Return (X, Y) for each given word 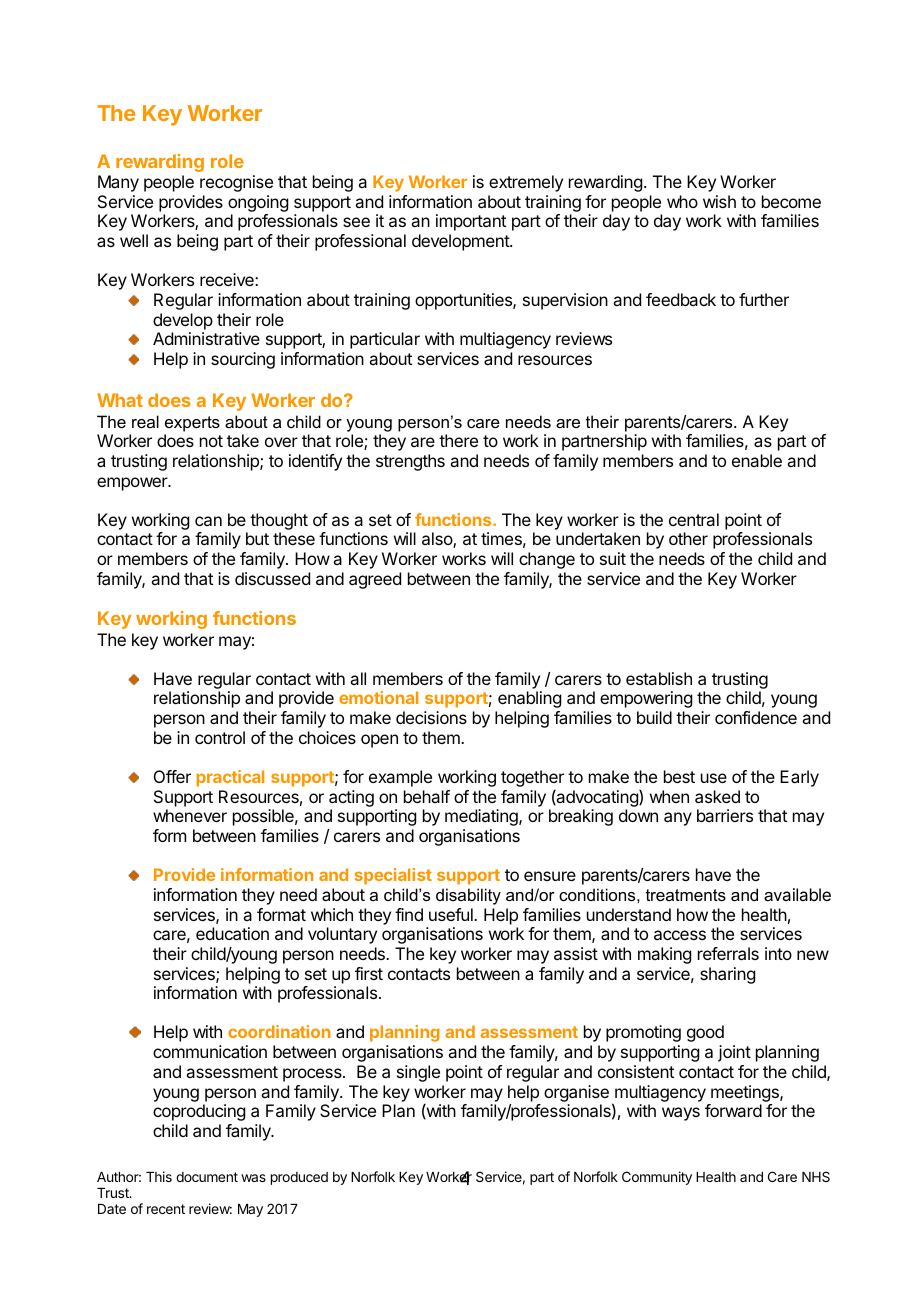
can (208, 521)
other (688, 538)
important (471, 222)
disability (468, 896)
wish (719, 201)
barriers (725, 815)
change (547, 560)
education (232, 933)
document (207, 1177)
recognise (236, 183)
